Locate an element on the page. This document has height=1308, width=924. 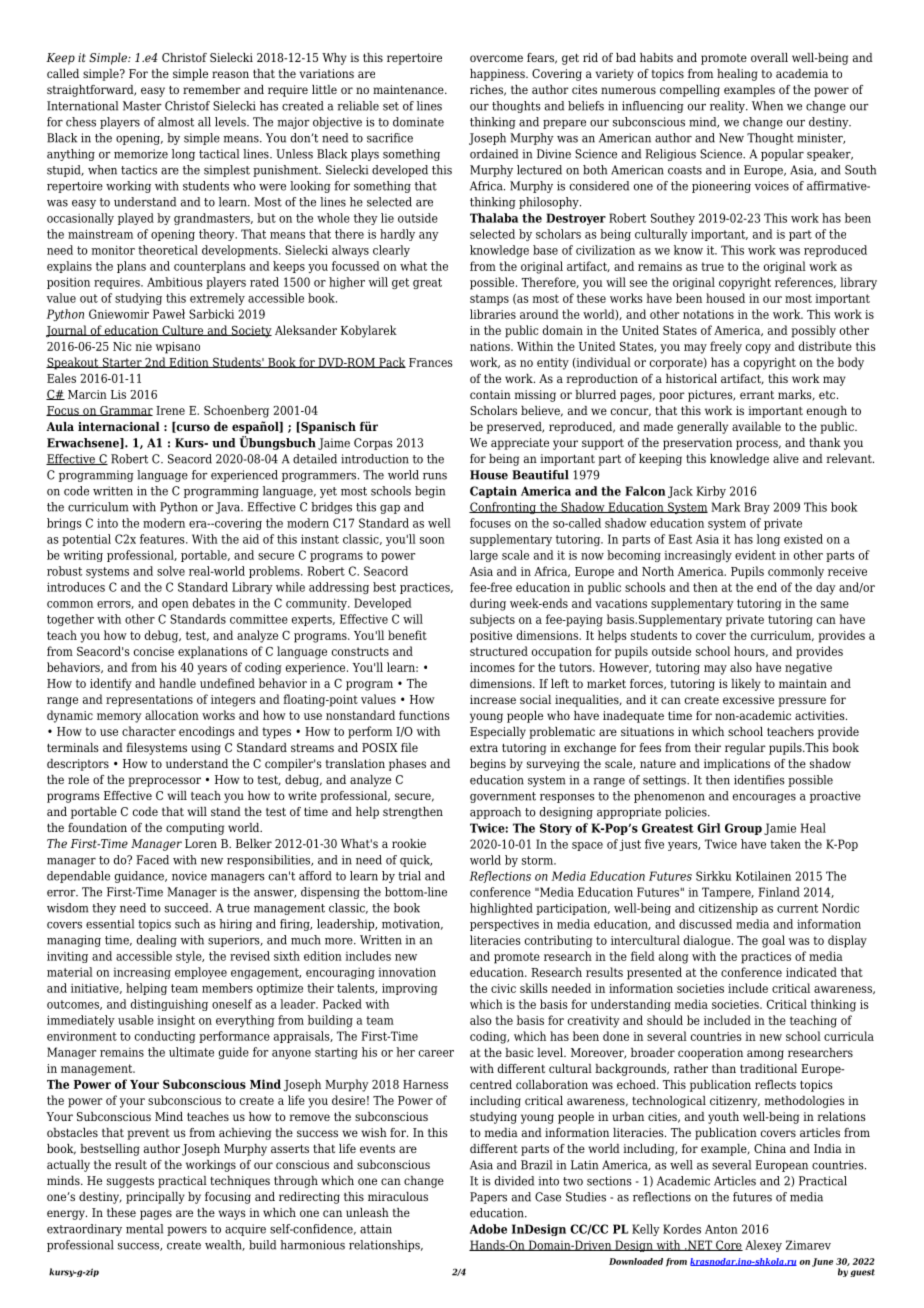
quick is located at coordinates (416, 861).
